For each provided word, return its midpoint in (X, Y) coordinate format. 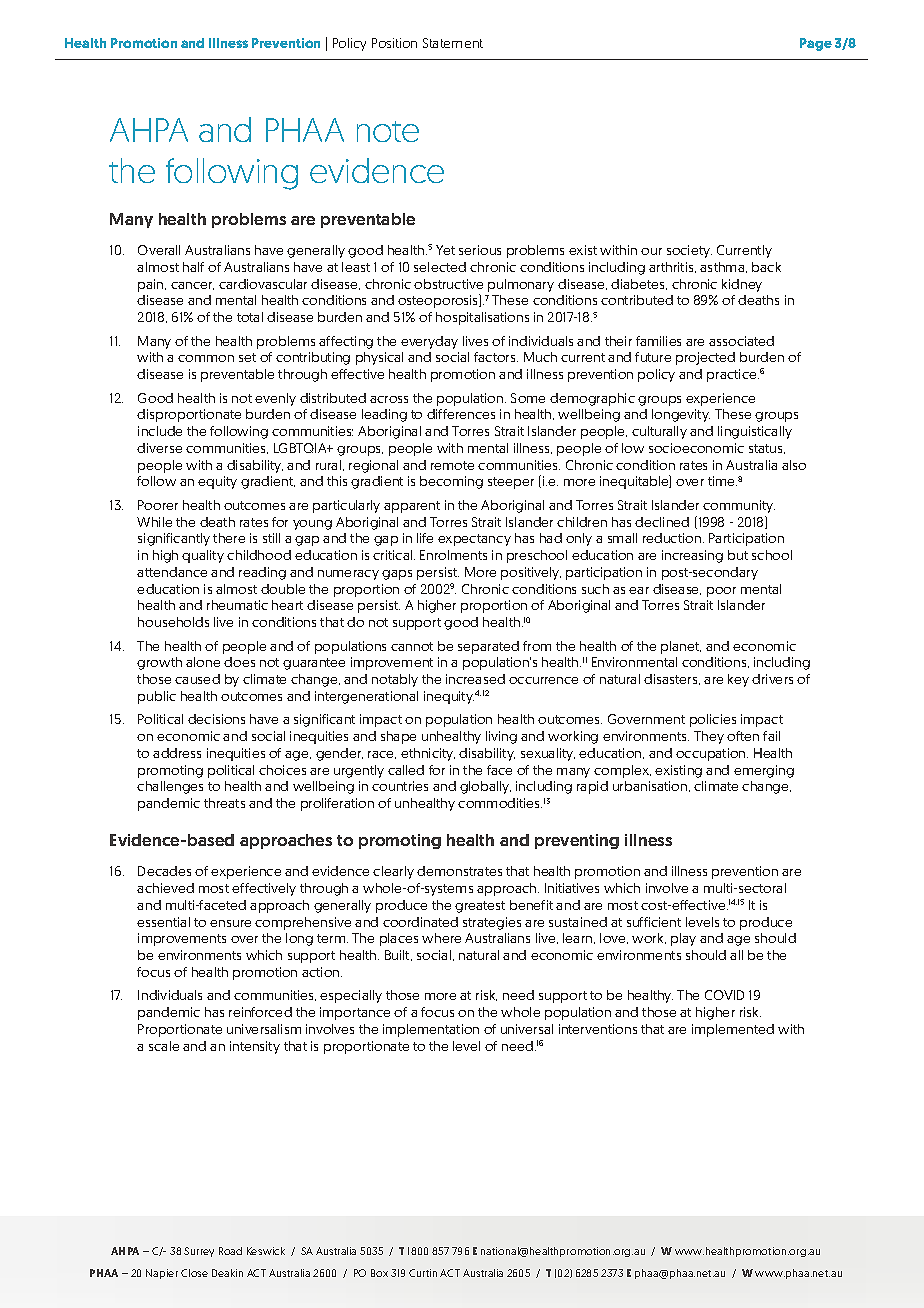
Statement (453, 43)
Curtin (423, 1273)
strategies (492, 923)
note (388, 131)
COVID (724, 995)
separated (488, 647)
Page (816, 44)
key (738, 680)
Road (230, 1251)
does (239, 662)
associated (741, 341)
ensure (230, 923)
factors (496, 357)
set (247, 357)
